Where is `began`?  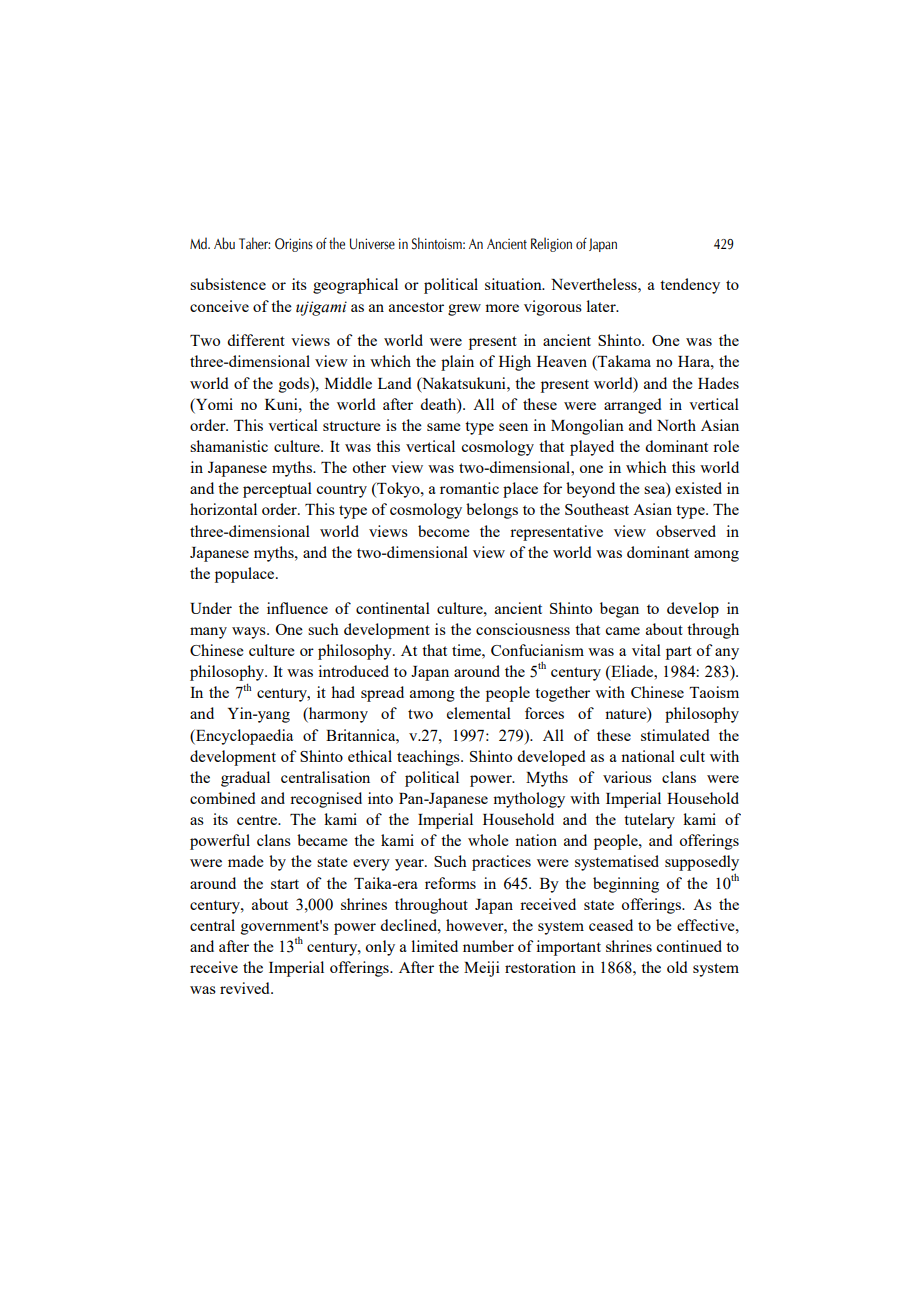 began is located at coordinates (619, 610).
